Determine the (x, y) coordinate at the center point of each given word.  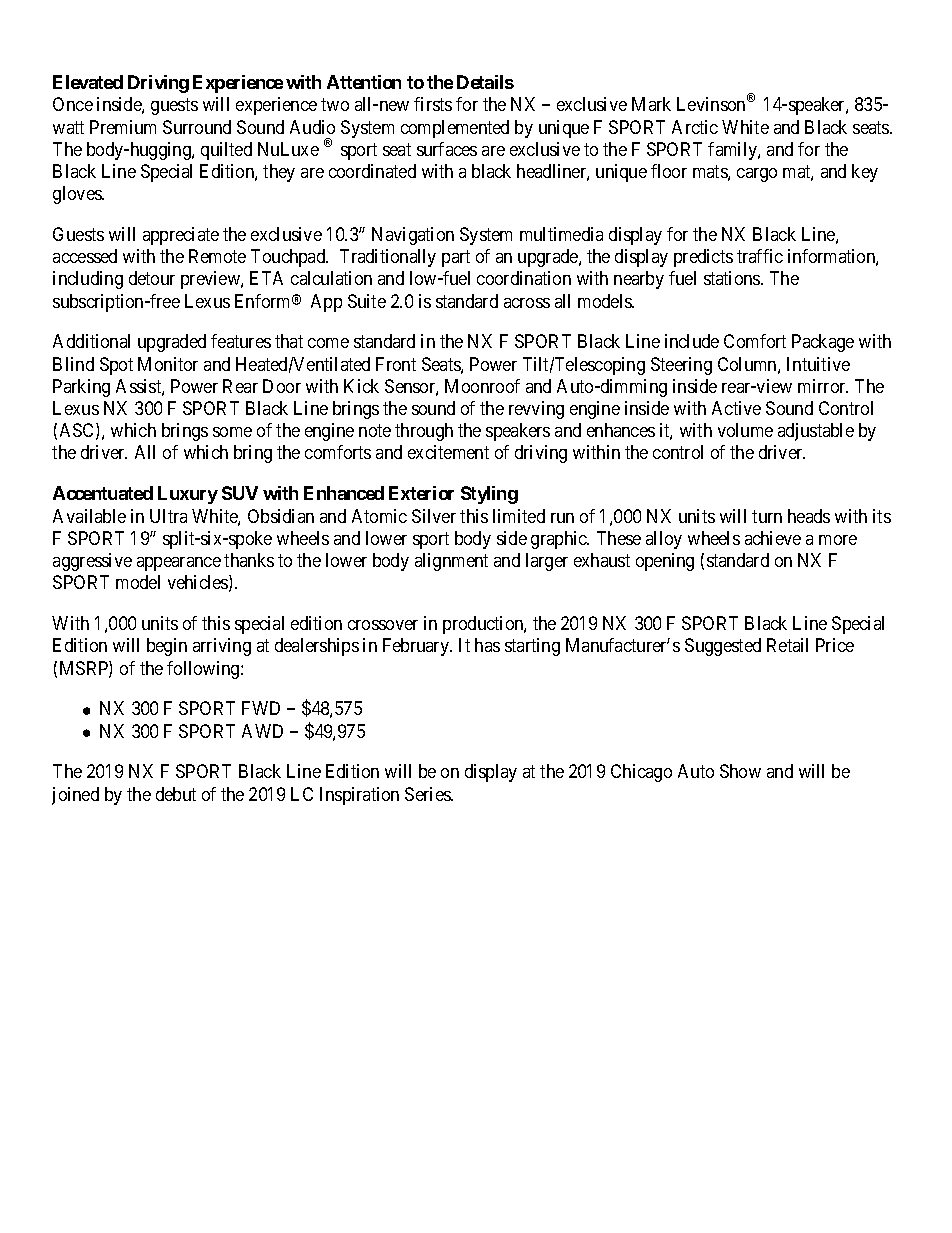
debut (176, 794)
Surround (197, 127)
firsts (433, 104)
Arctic (695, 127)
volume (745, 430)
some (232, 432)
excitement (448, 452)
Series (428, 794)
